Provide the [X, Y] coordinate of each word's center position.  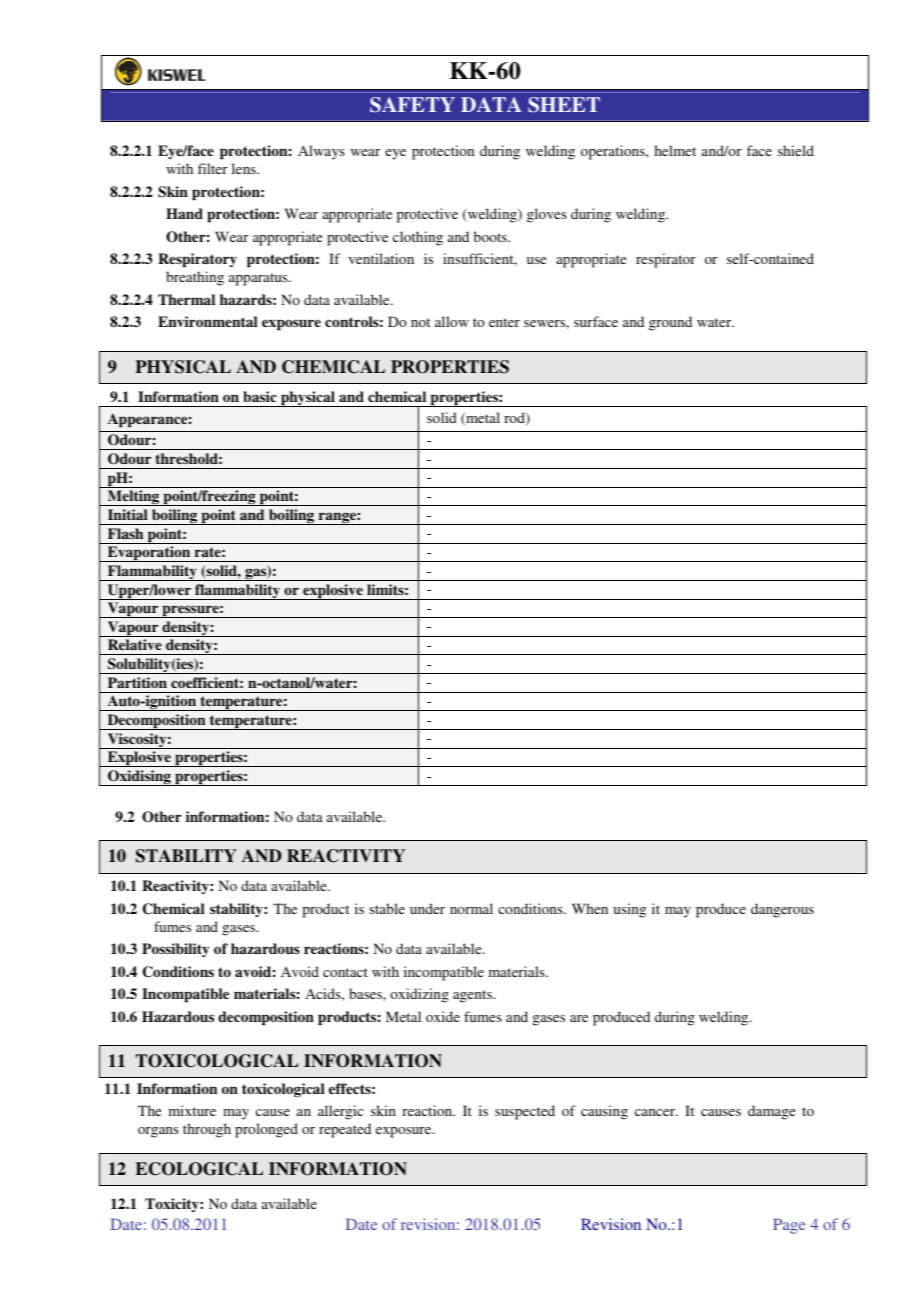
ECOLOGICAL [199, 1169]
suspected [525, 1112]
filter [213, 168]
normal [471, 908]
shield [796, 150]
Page [789, 1226]
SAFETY [412, 105]
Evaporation [149, 554]
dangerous [782, 910]
